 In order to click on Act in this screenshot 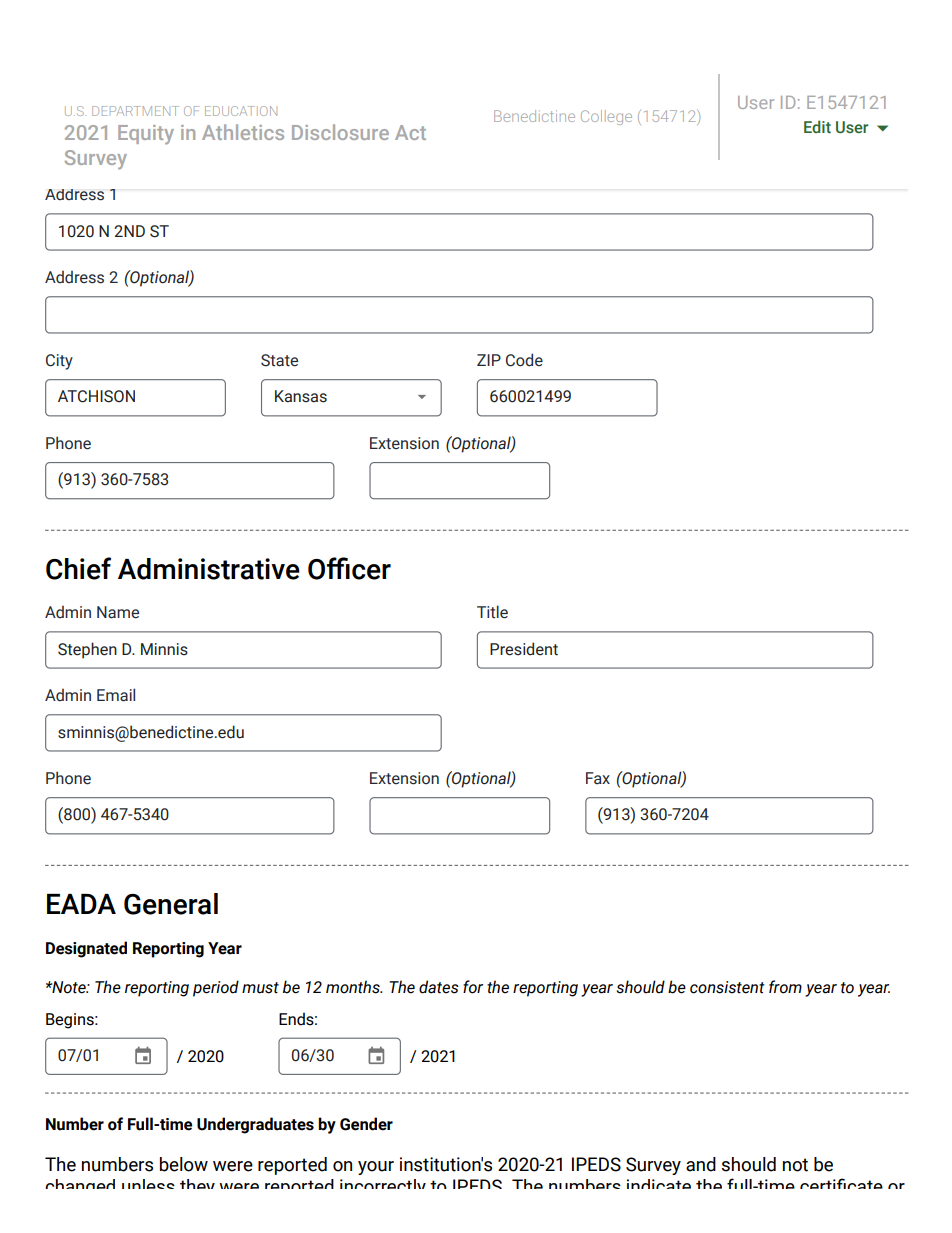, I will do `click(410, 132)`.
